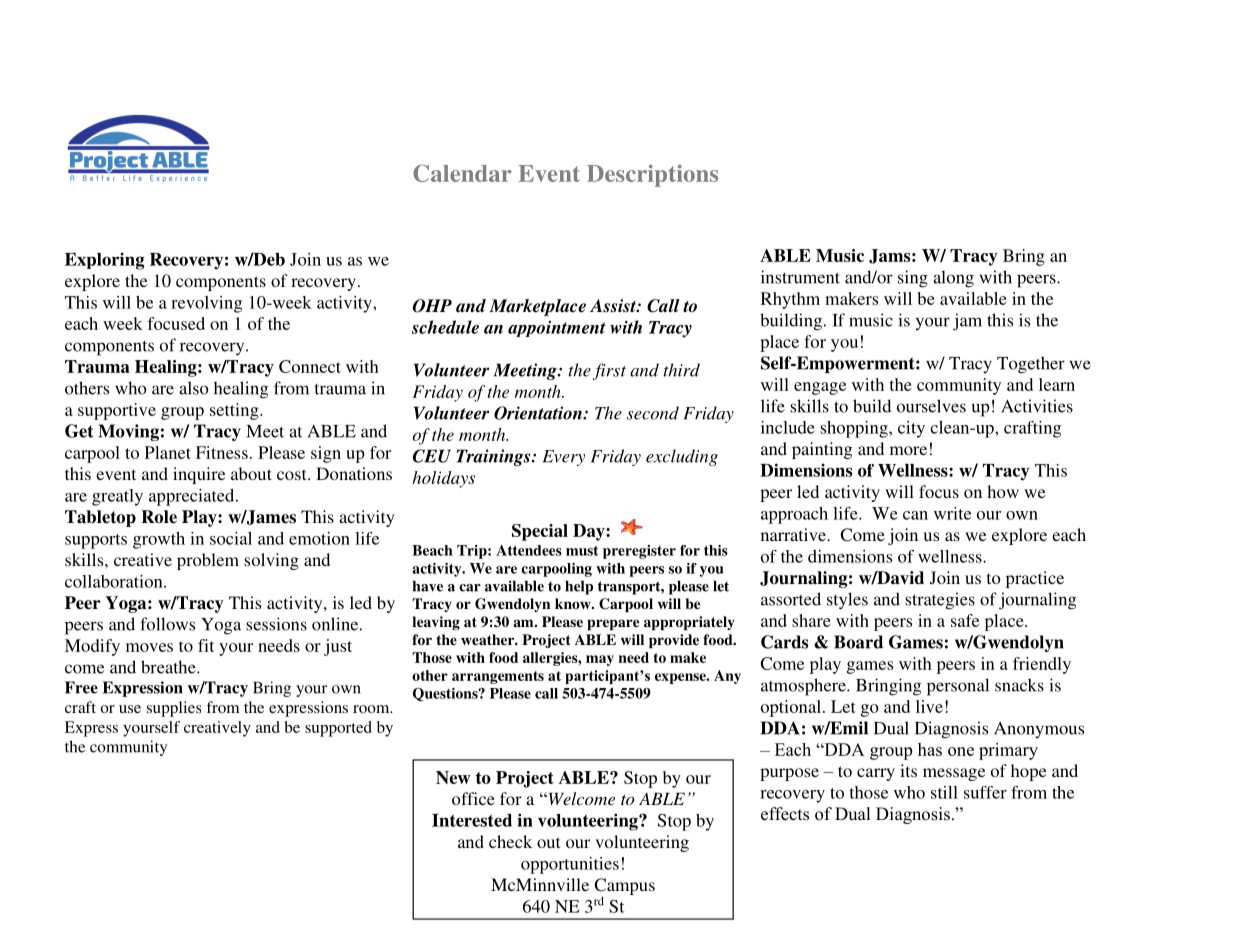 Image resolution: width=1233 pixels, height=952 pixels. I want to click on follows, so click(167, 624).
